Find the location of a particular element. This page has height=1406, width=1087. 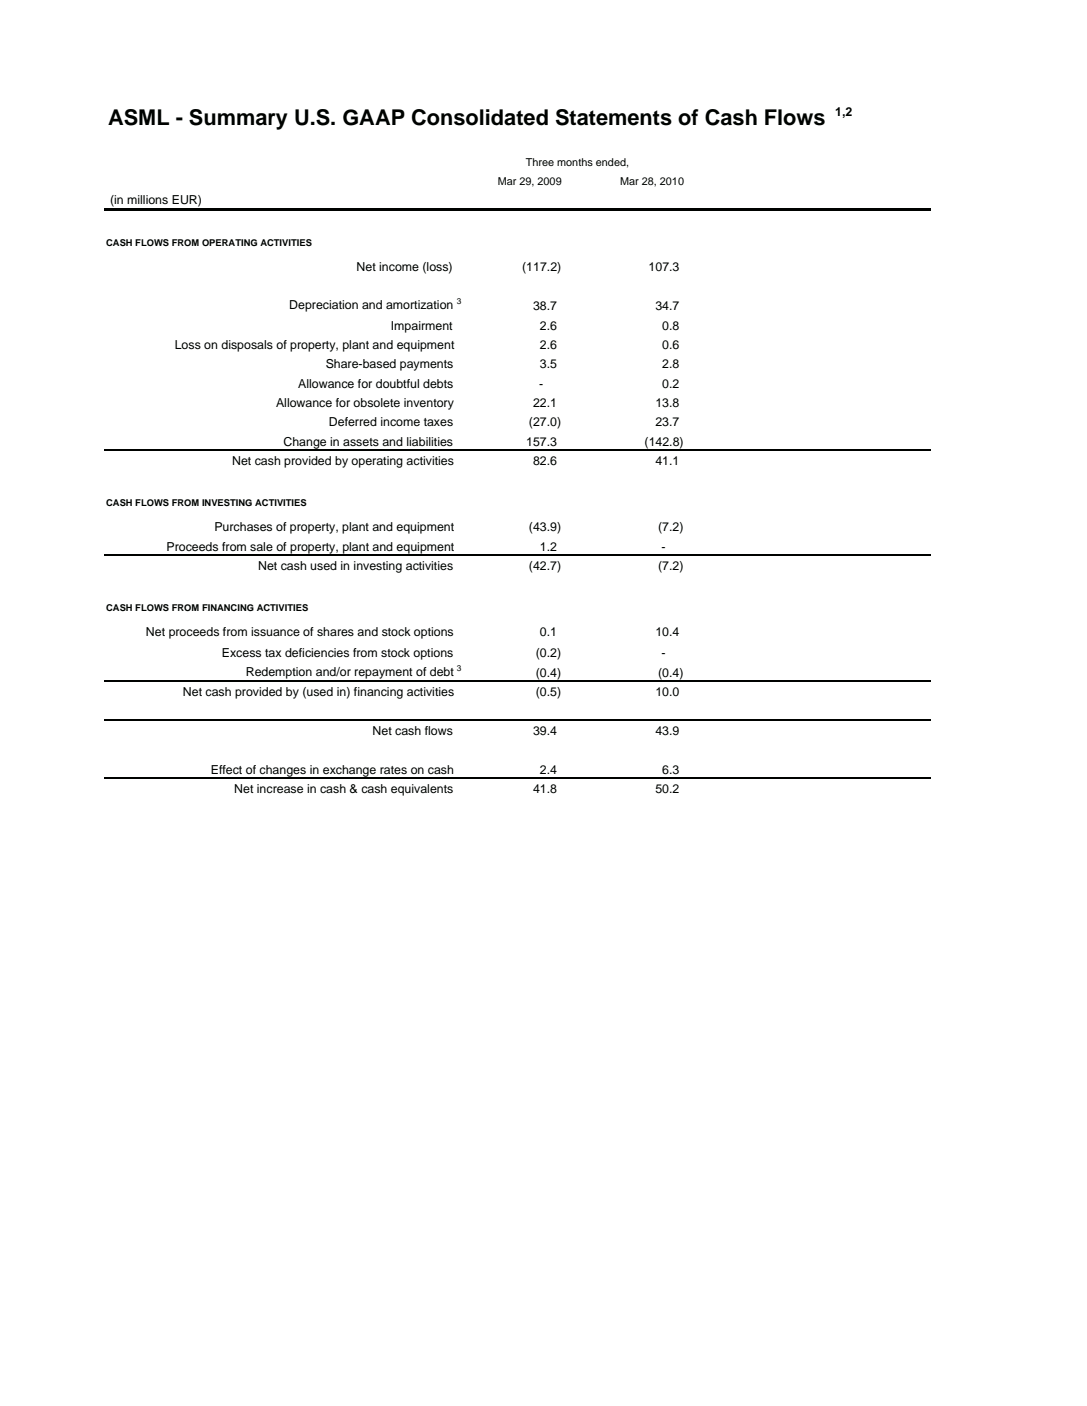

equivalents is located at coordinates (422, 790).
